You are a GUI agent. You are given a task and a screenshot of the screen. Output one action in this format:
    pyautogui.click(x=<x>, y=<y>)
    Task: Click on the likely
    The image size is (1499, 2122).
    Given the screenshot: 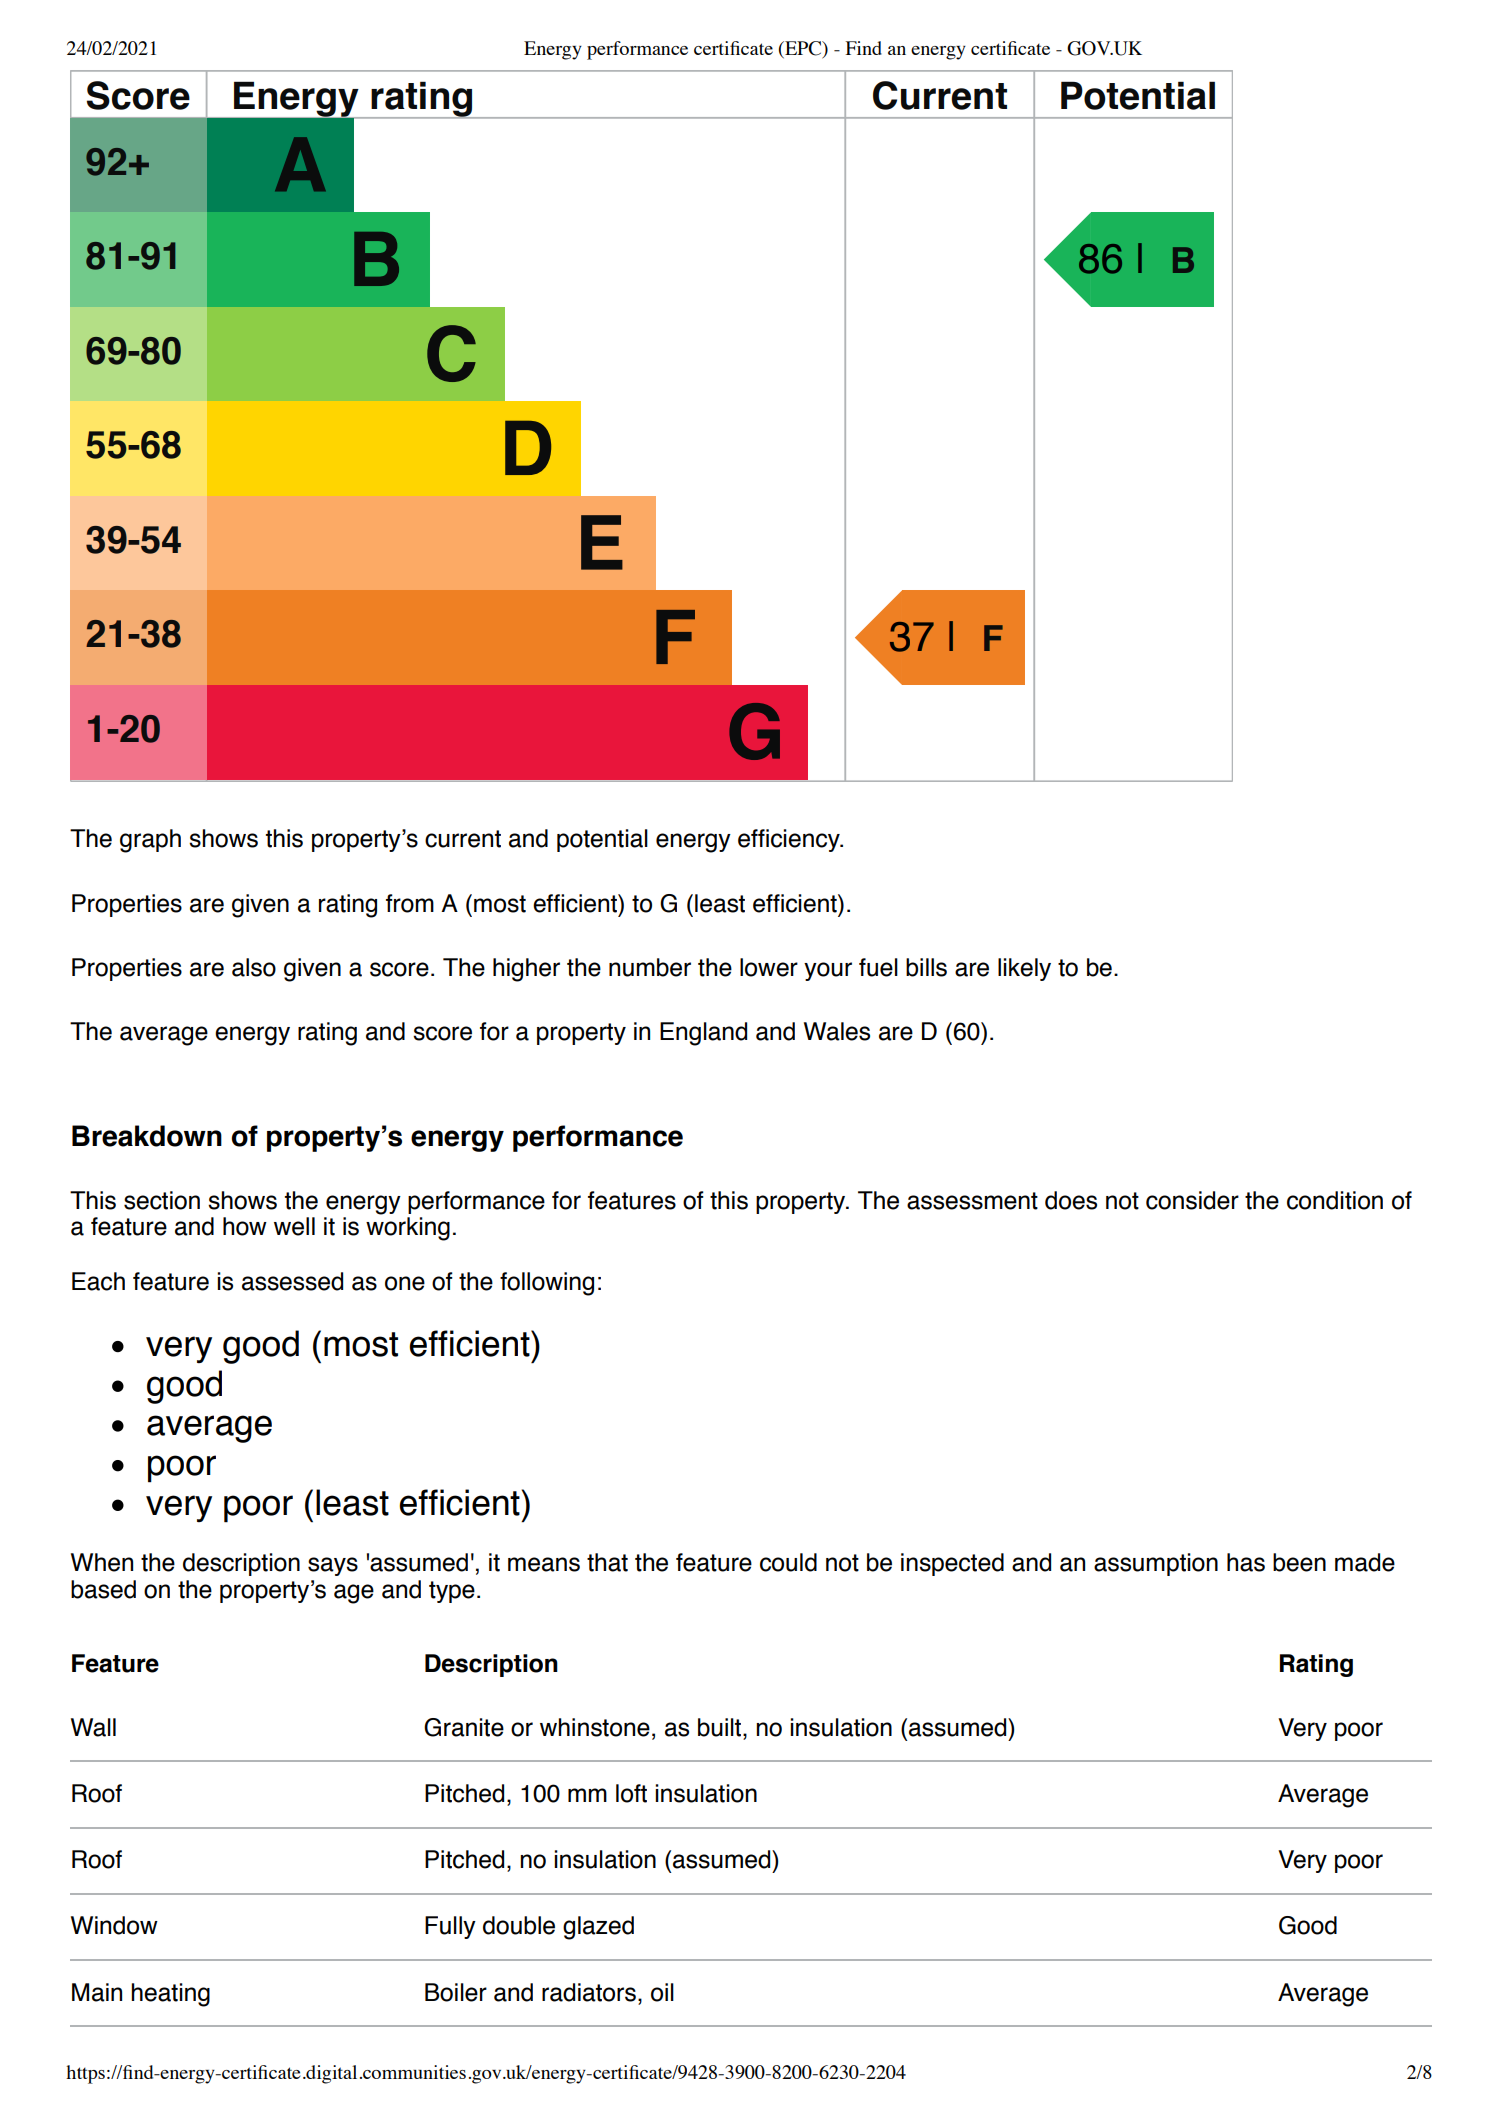 What is the action you would take?
    pyautogui.click(x=1024, y=969)
